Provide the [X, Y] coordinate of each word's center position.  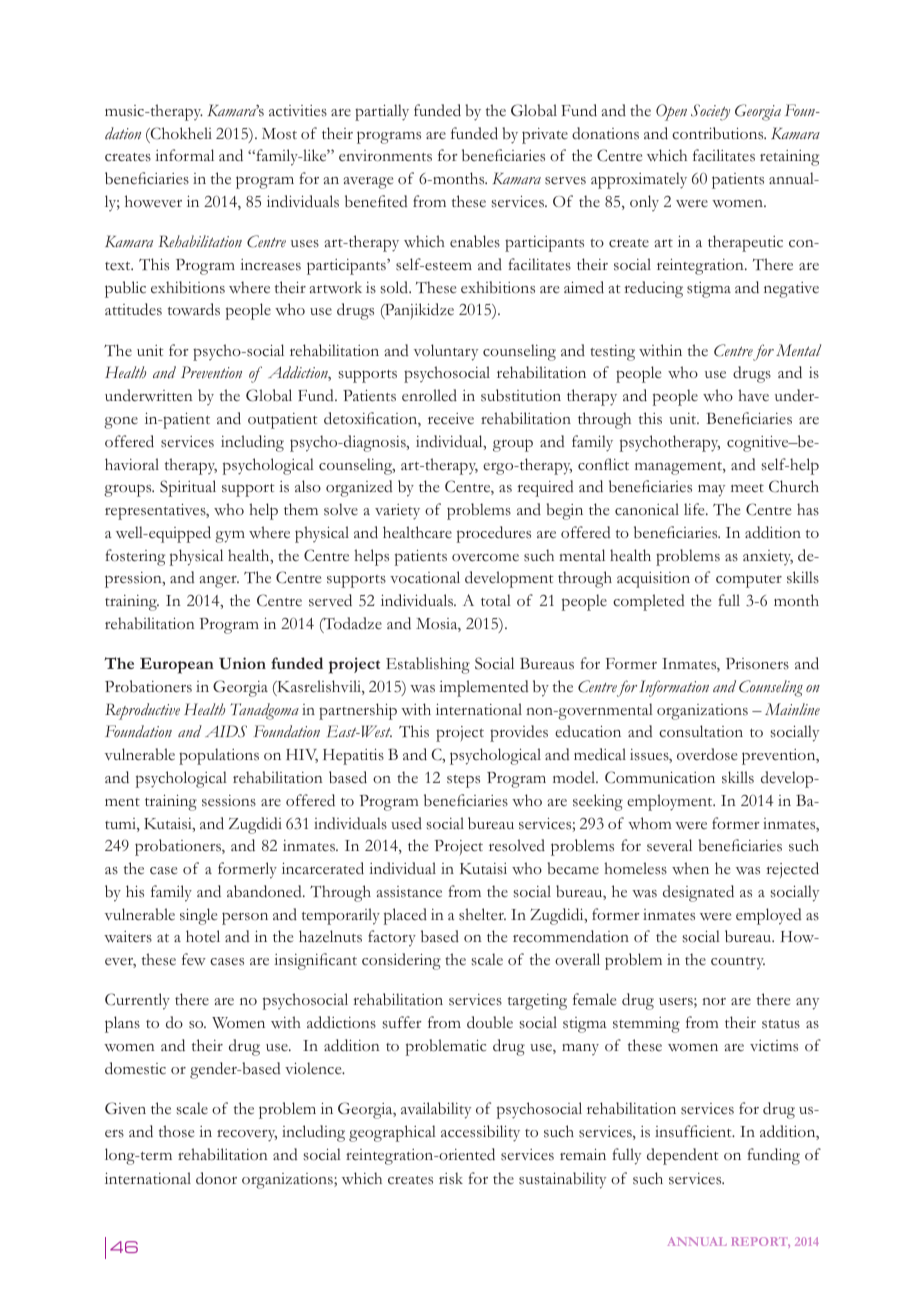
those [176, 1131]
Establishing [428, 665]
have [753, 395]
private [545, 136]
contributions [719, 133]
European [177, 666]
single [198, 916]
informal [184, 155]
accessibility [480, 1133]
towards [194, 309]
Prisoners [757, 664]
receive [451, 419]
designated [698, 893]
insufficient [694, 1131]
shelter [482, 914]
